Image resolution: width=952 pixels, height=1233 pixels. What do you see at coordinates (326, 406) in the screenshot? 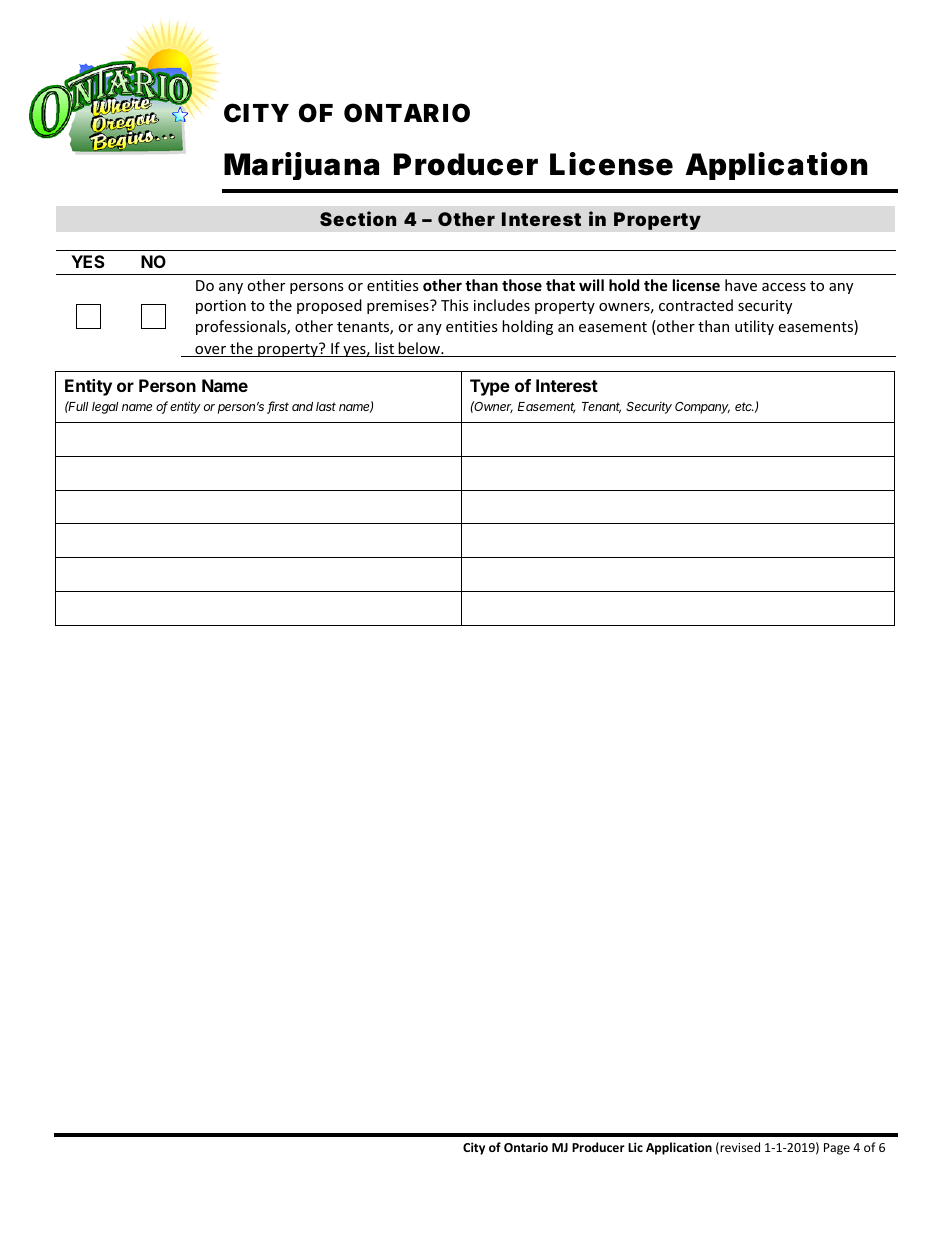
I see `last` at bounding box center [326, 406].
